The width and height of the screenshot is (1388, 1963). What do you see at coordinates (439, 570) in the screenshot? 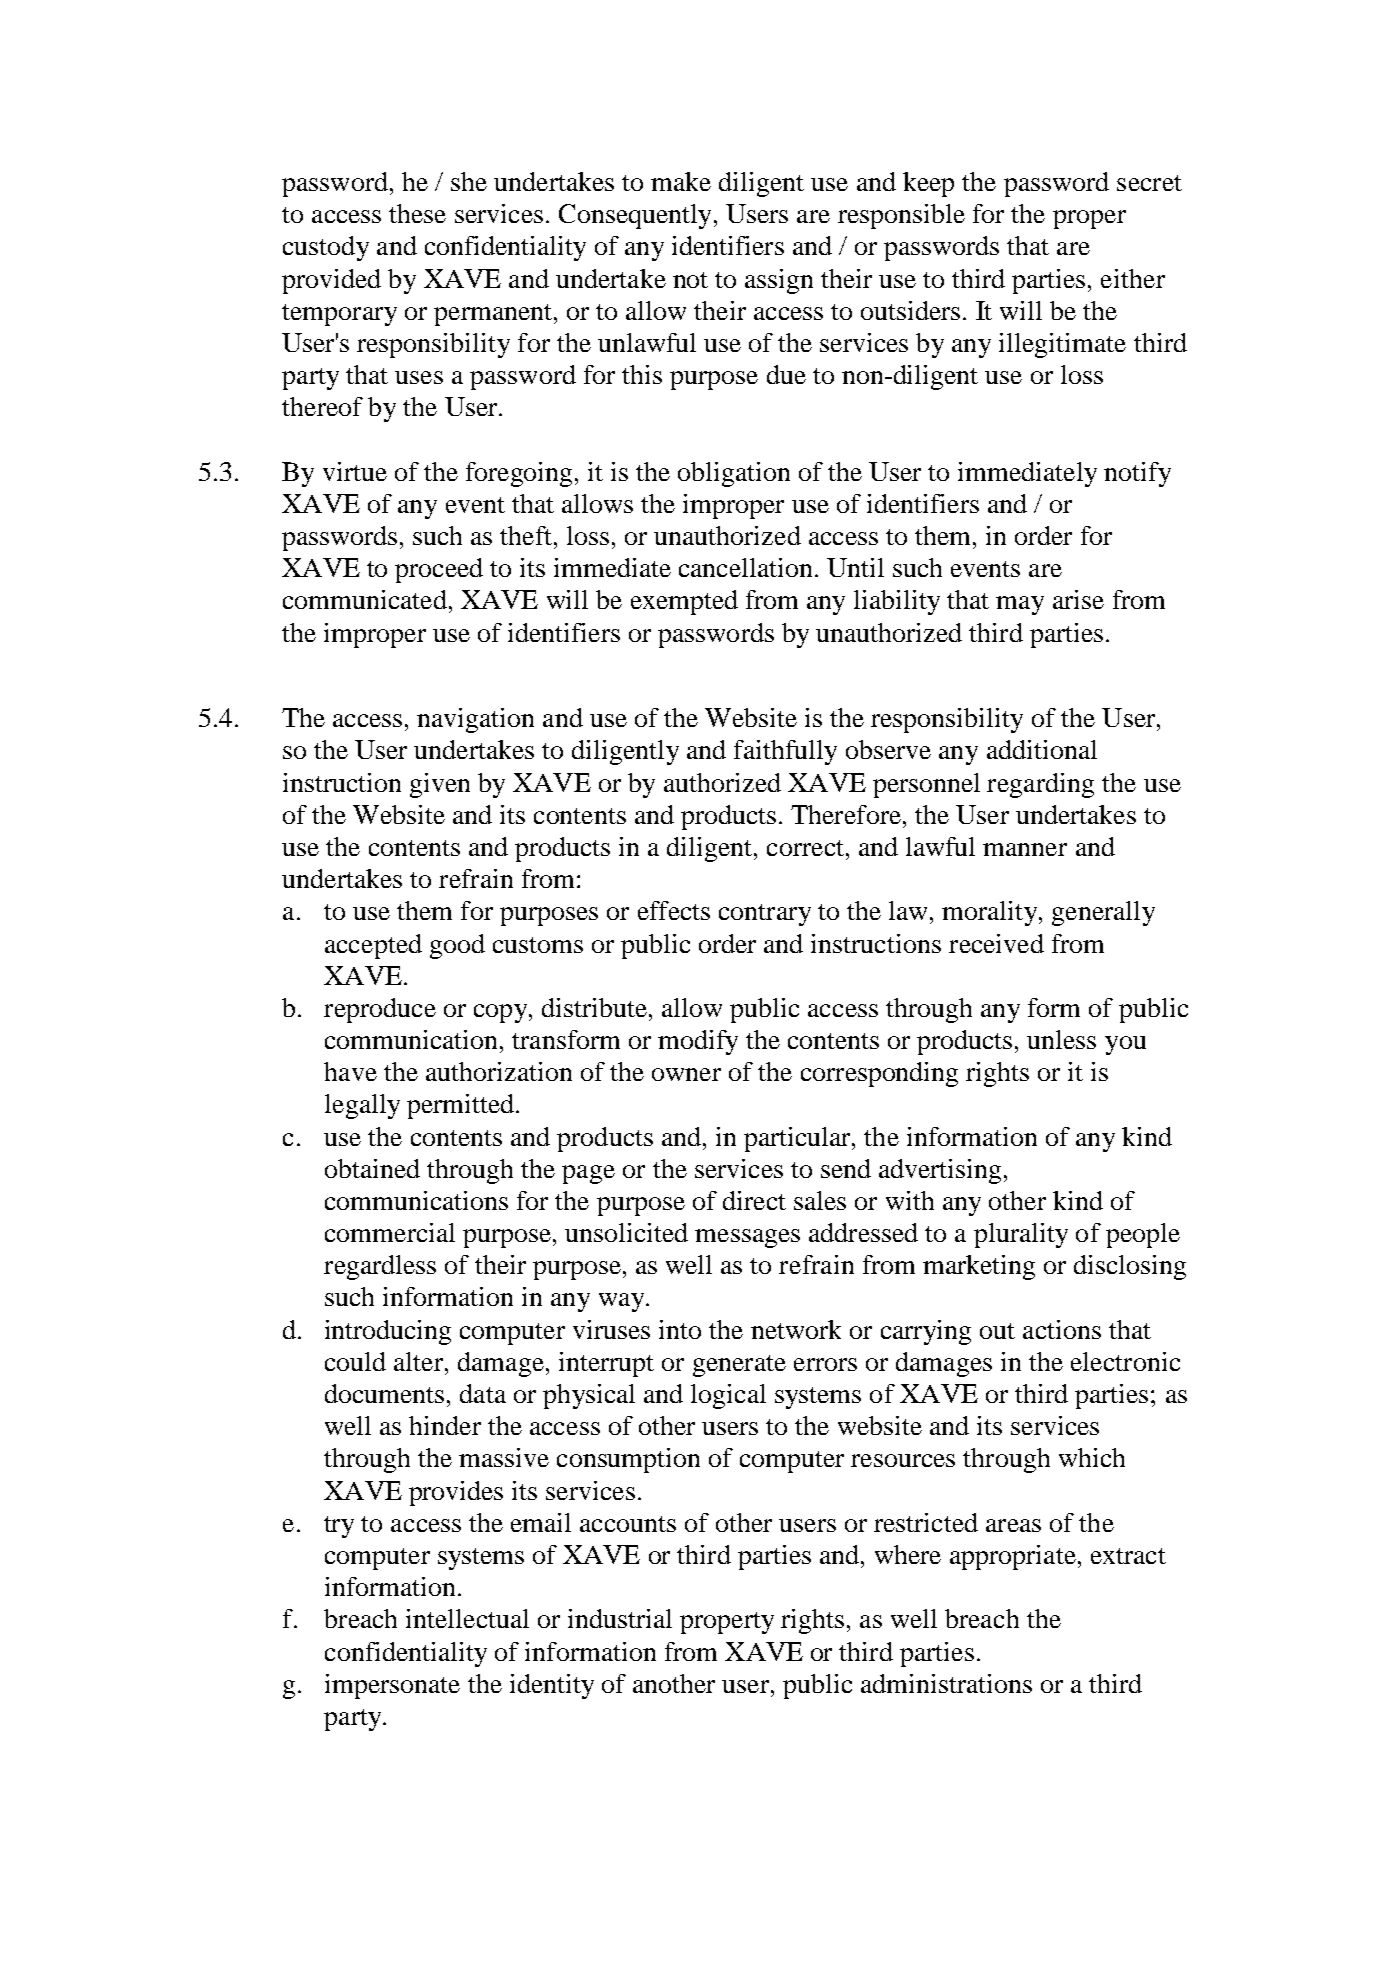
I see `proceed` at bounding box center [439, 570].
